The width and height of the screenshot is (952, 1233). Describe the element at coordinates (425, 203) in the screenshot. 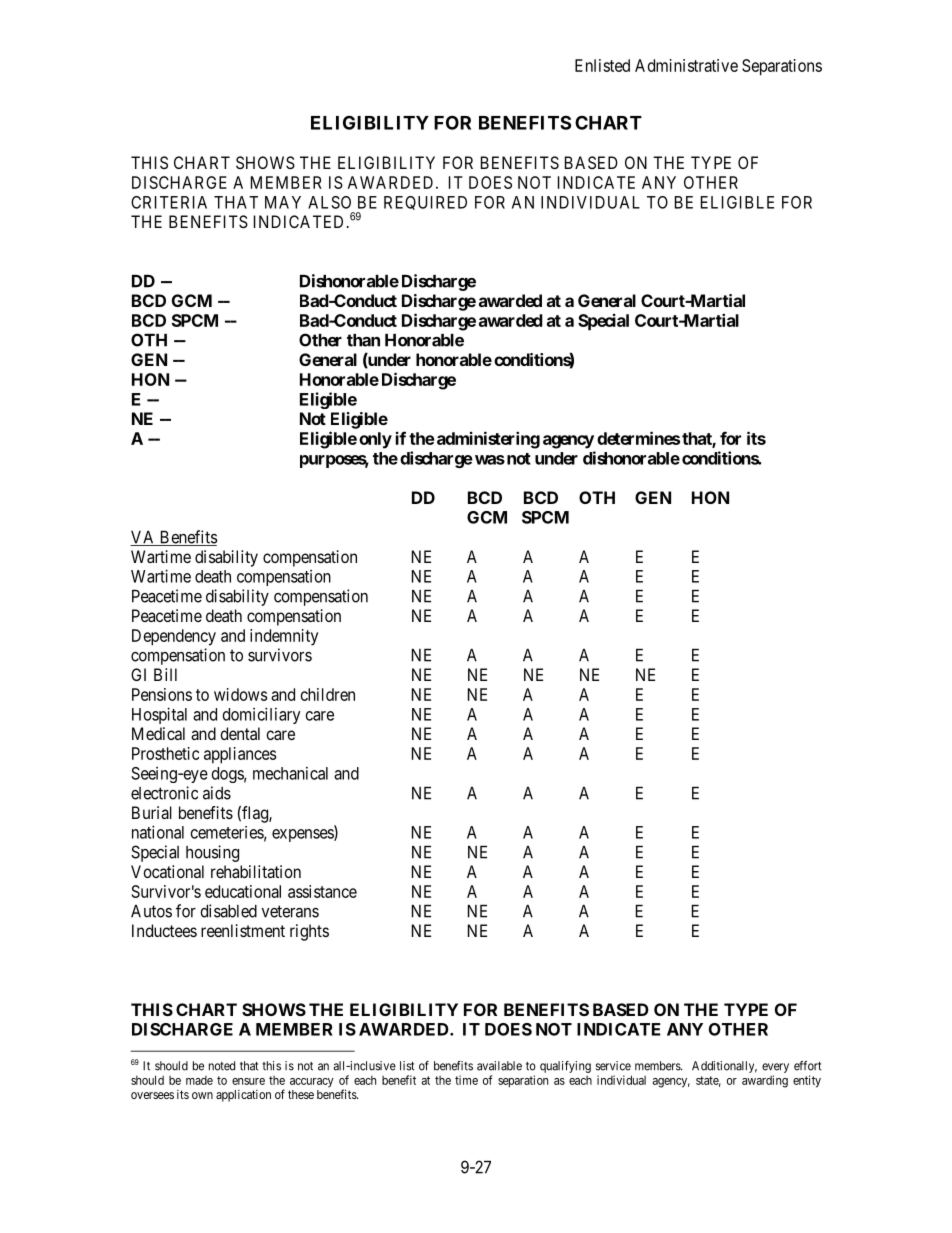

I see `REQUIRED` at that location.
